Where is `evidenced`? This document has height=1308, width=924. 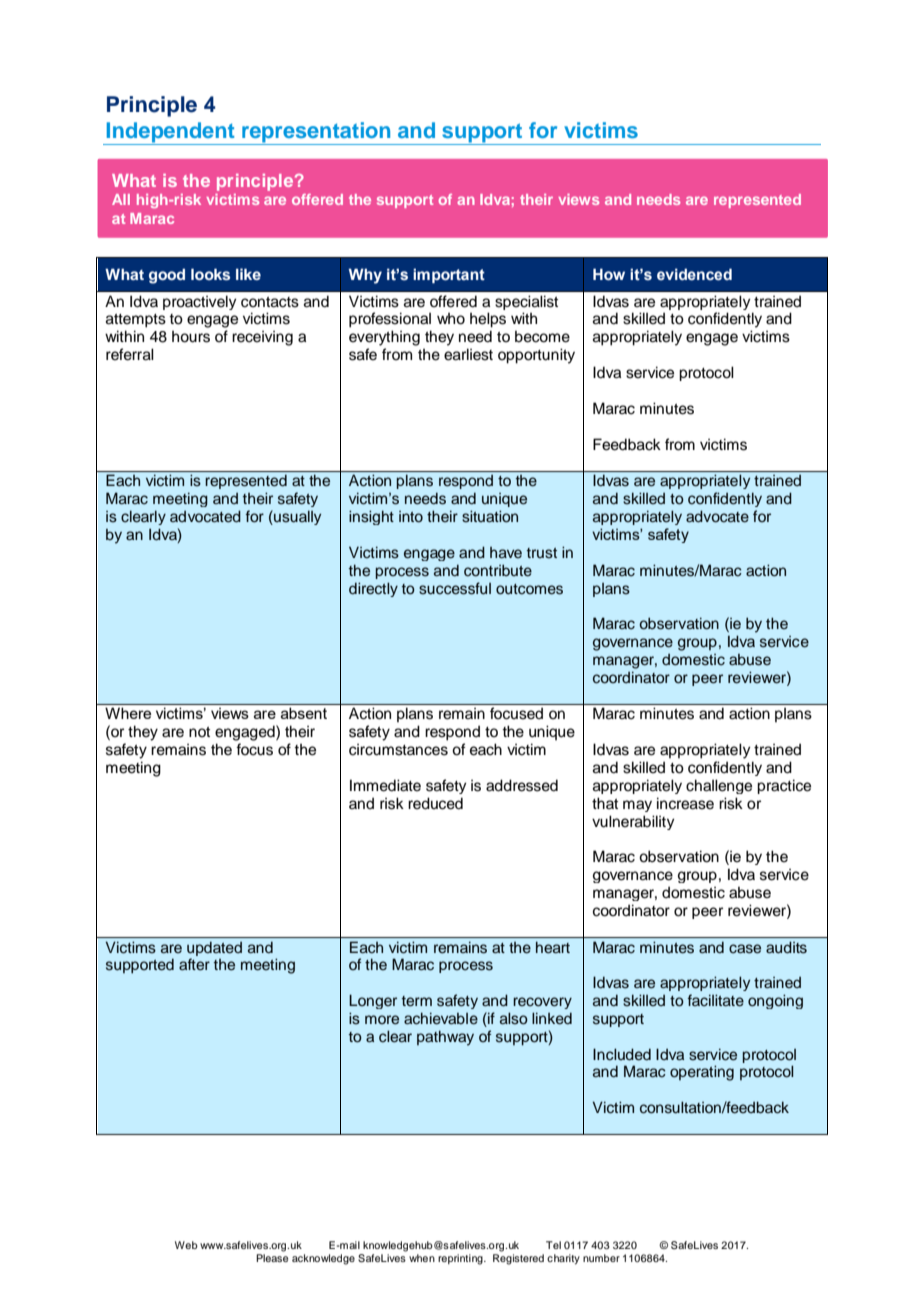 evidenced is located at coordinates (694, 274).
